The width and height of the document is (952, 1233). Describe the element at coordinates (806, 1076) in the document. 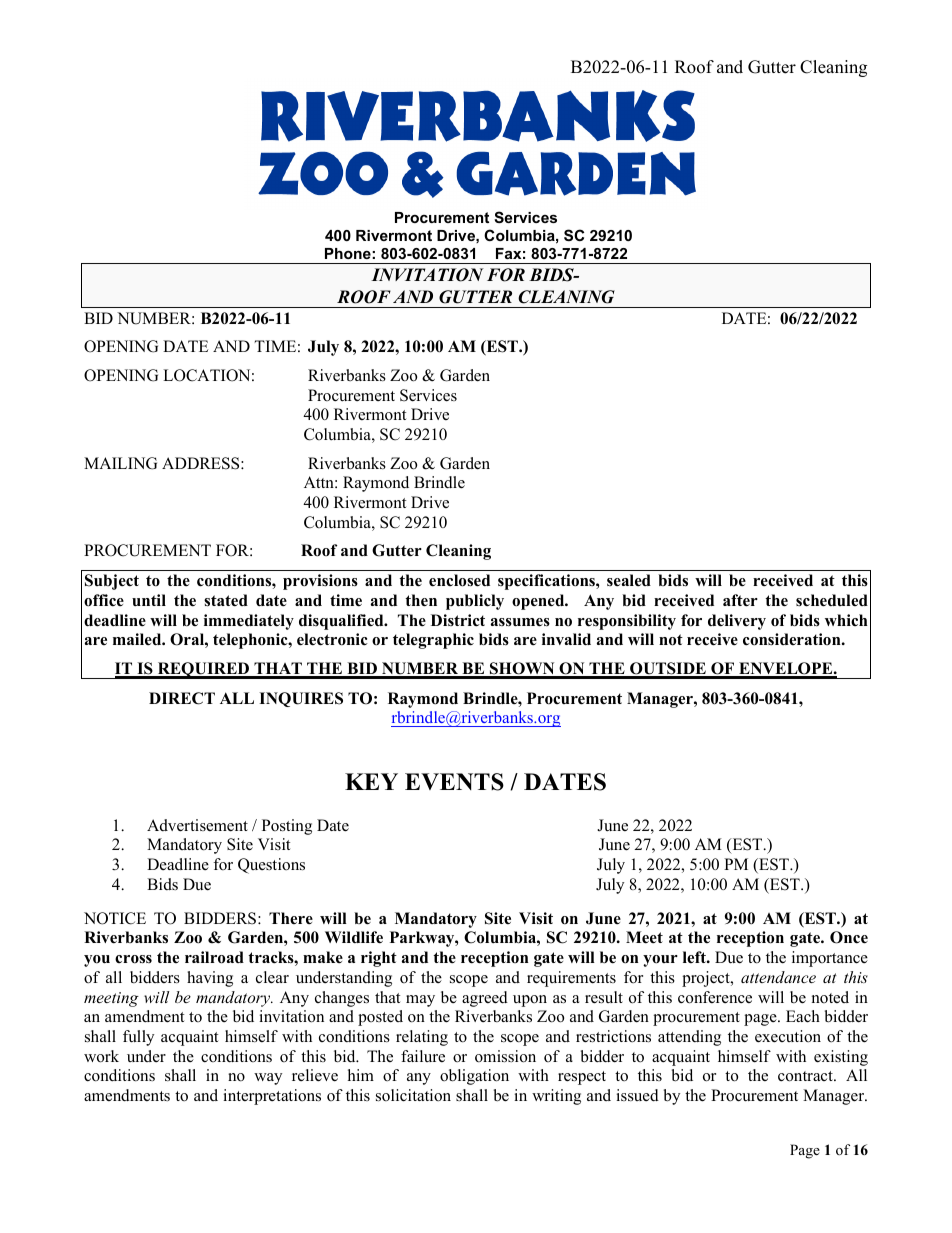

I see `contract` at that location.
